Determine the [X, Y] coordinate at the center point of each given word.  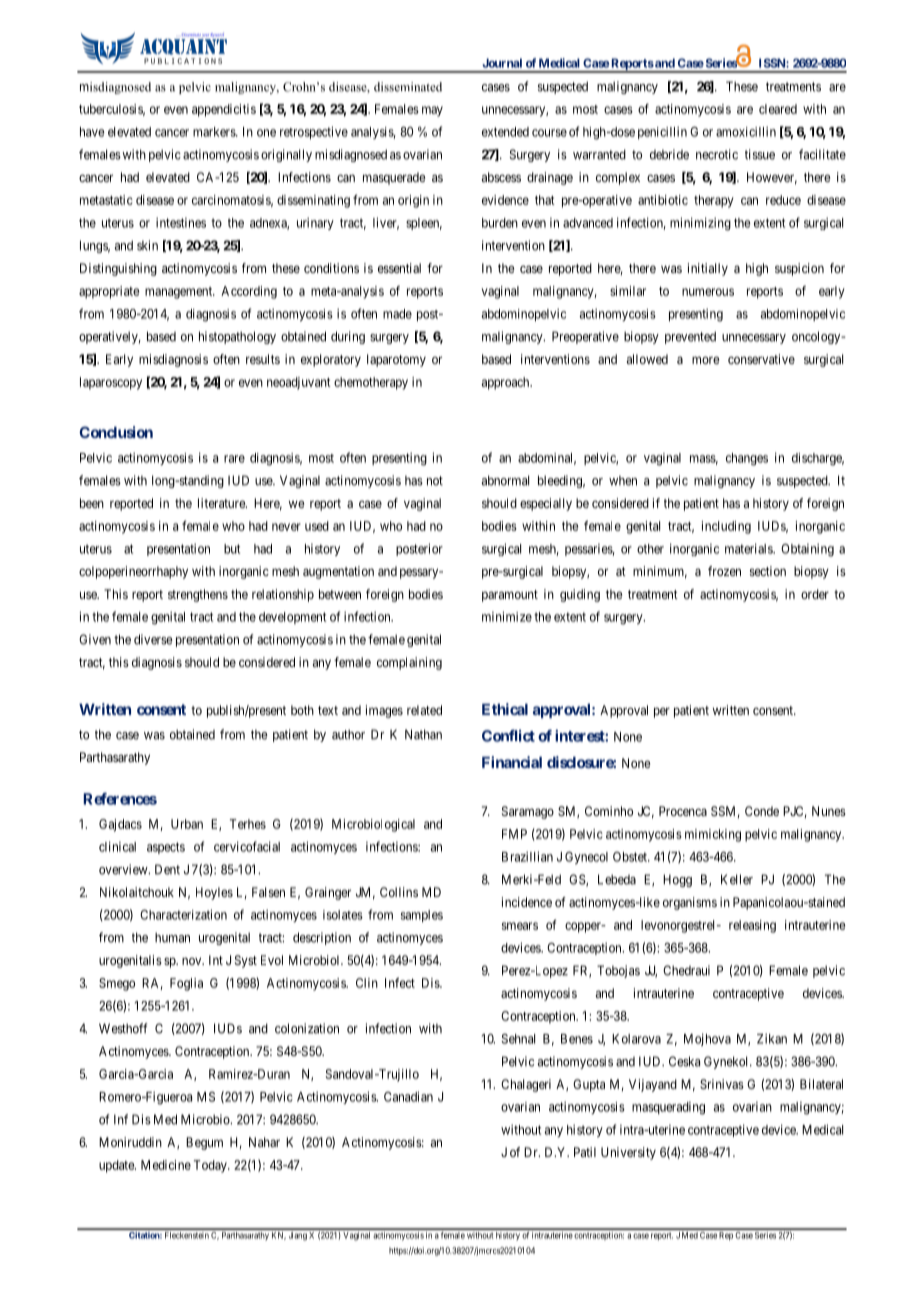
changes [747, 459]
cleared [778, 109]
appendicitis [224, 110]
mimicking [713, 835]
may [432, 111]
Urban [187, 824]
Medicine [166, 1165]
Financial [512, 762]
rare [234, 459]
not [435, 481]
